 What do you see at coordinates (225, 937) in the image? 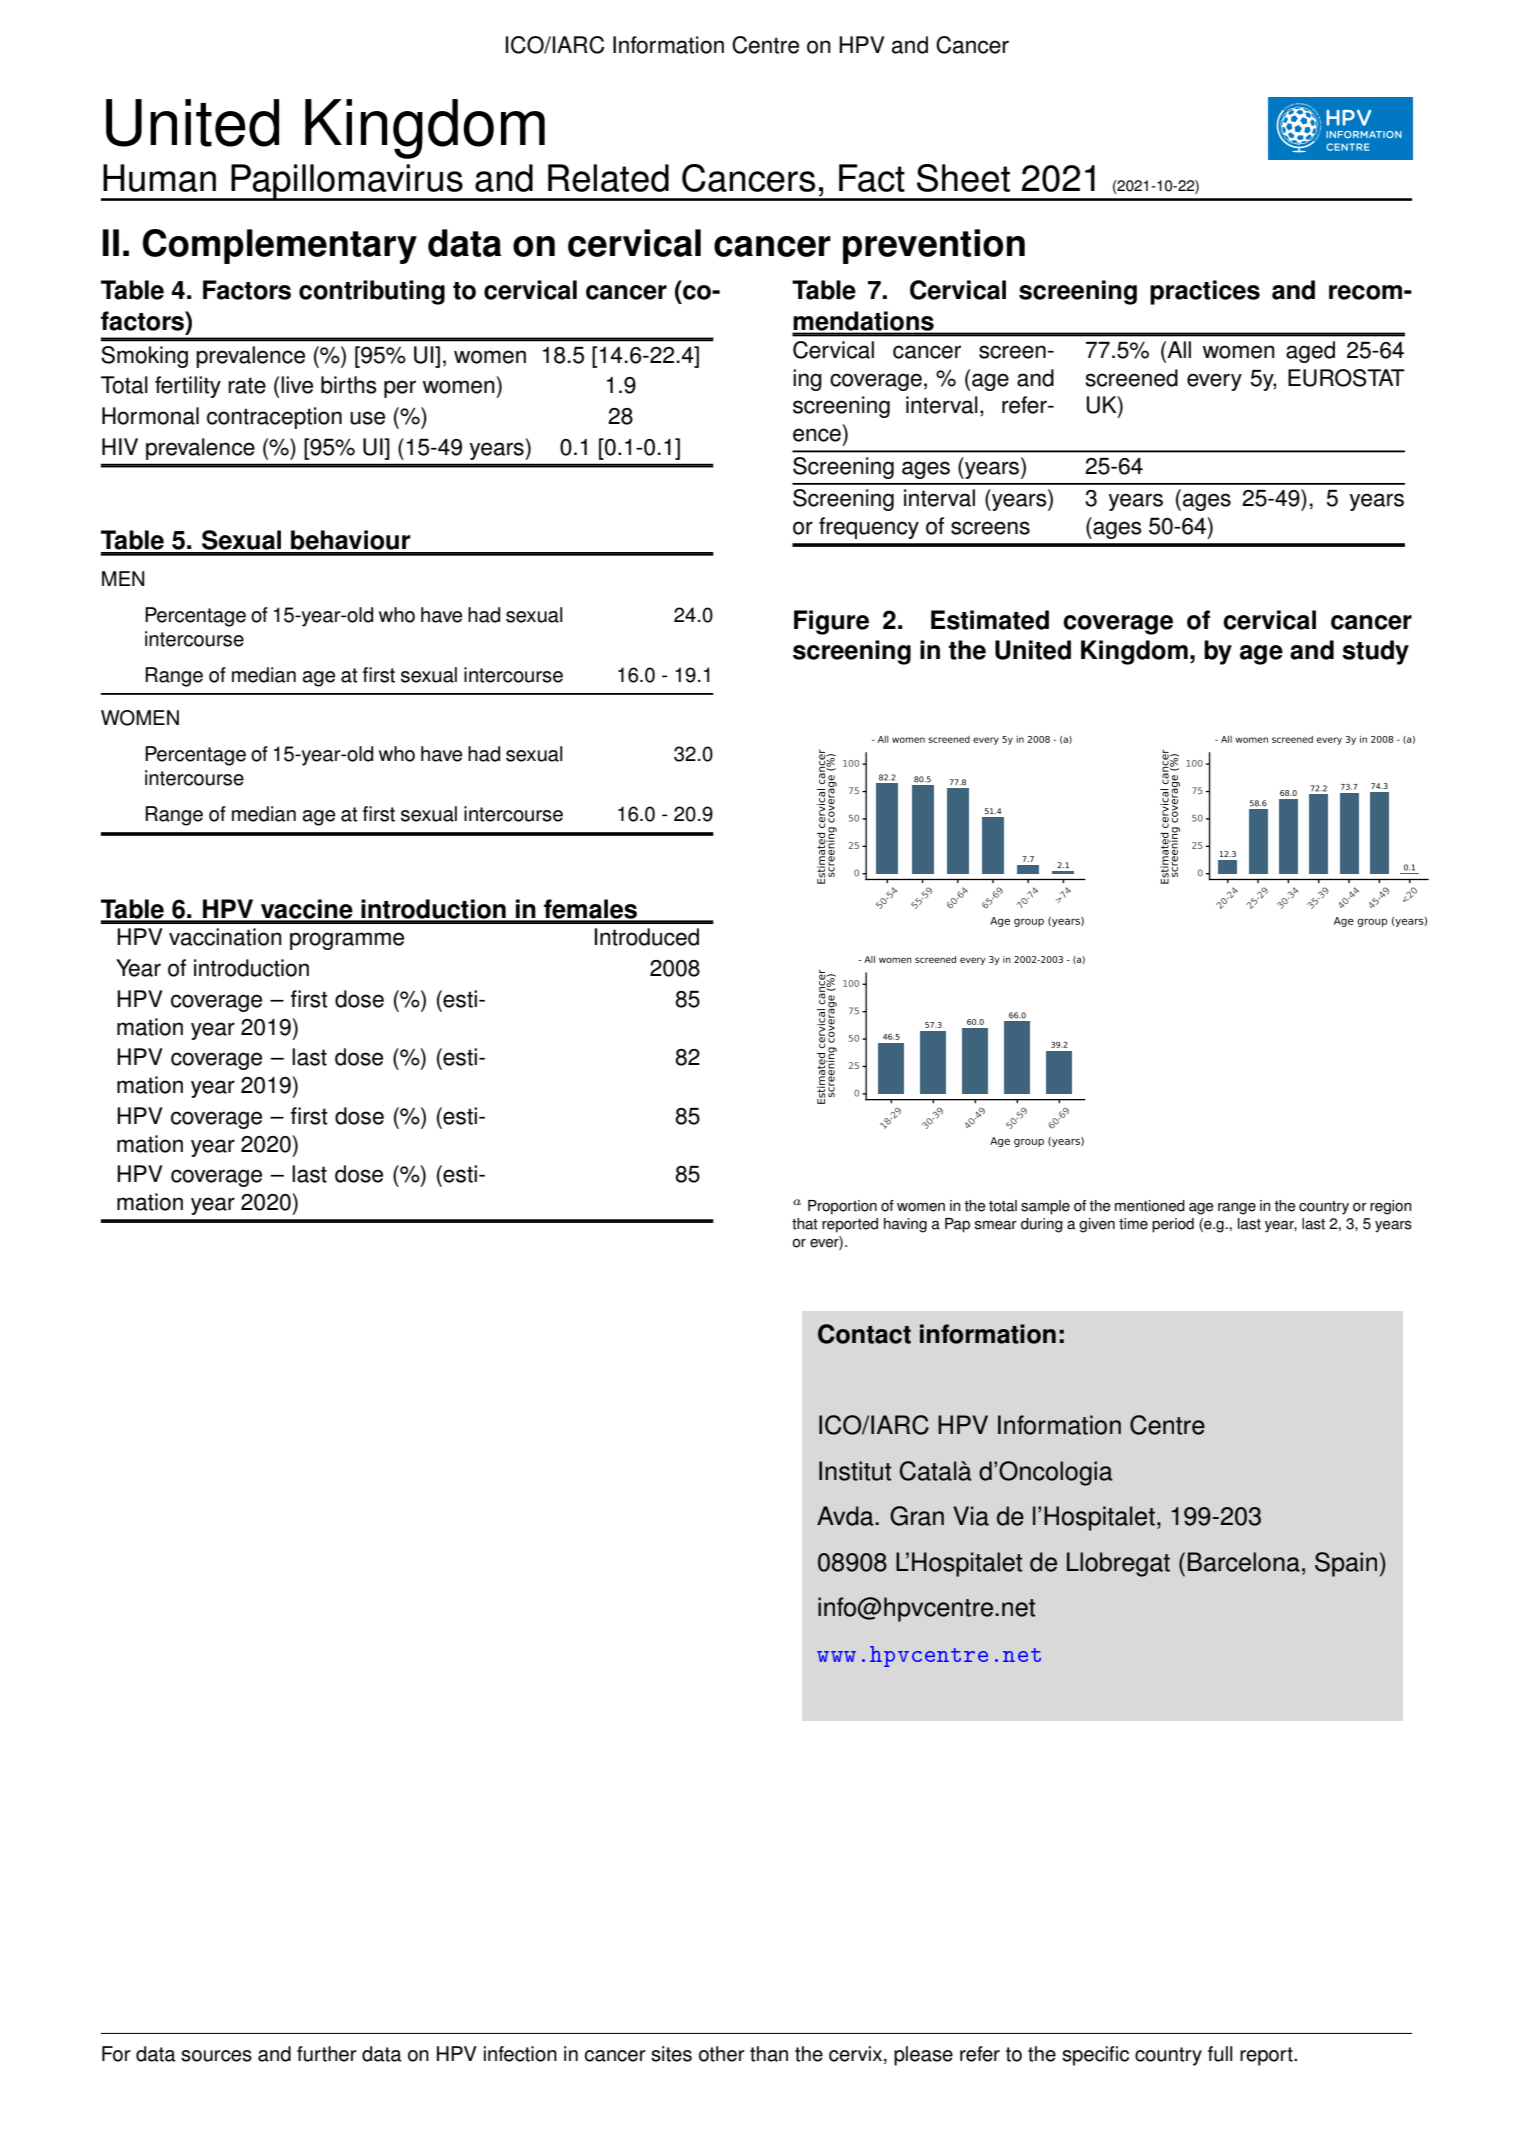
I see `vaccination` at bounding box center [225, 937].
